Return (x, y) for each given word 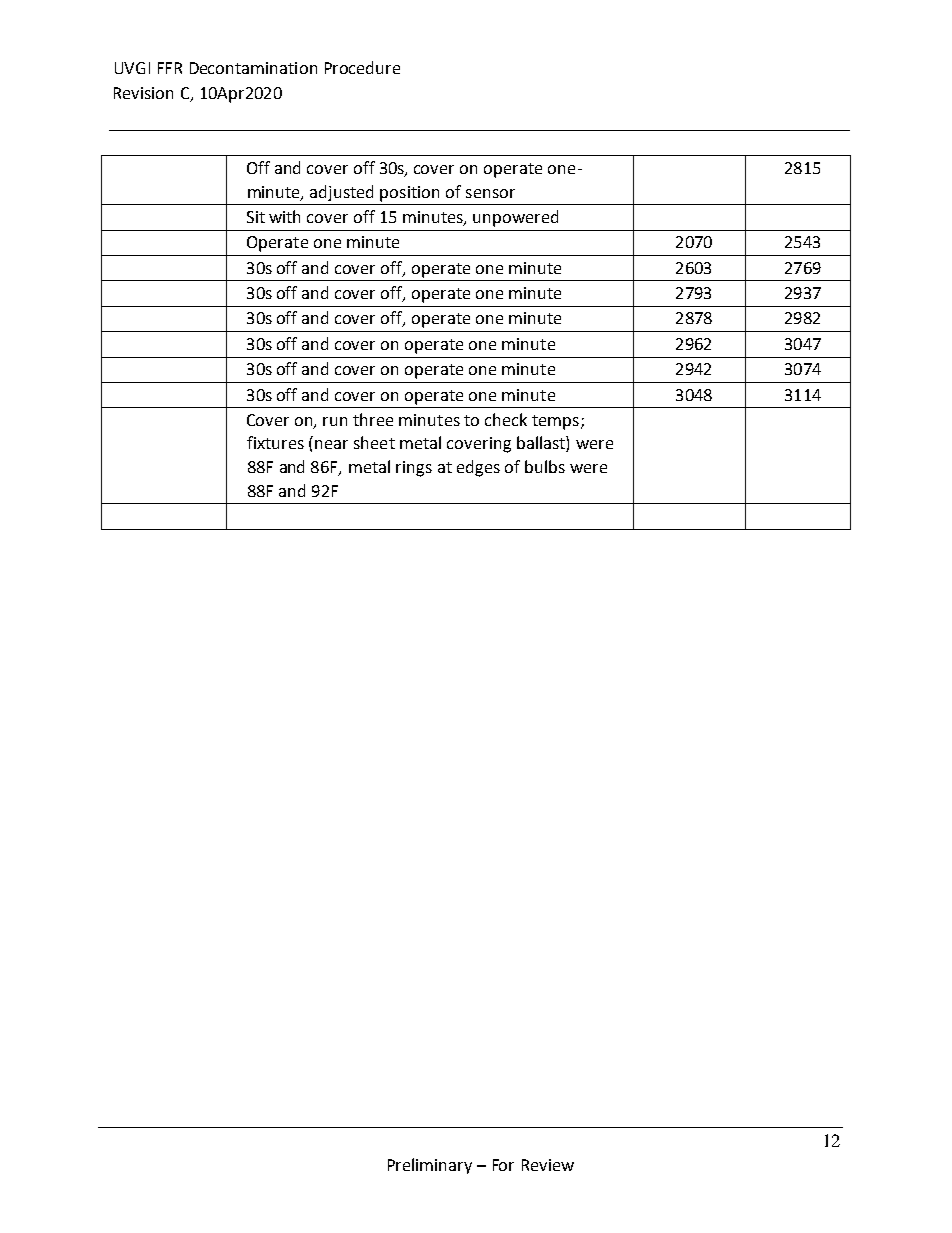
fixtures (275, 442)
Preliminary (430, 1166)
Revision (143, 93)
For (503, 1165)
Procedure (362, 67)
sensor (490, 193)
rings (414, 469)
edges (478, 468)
